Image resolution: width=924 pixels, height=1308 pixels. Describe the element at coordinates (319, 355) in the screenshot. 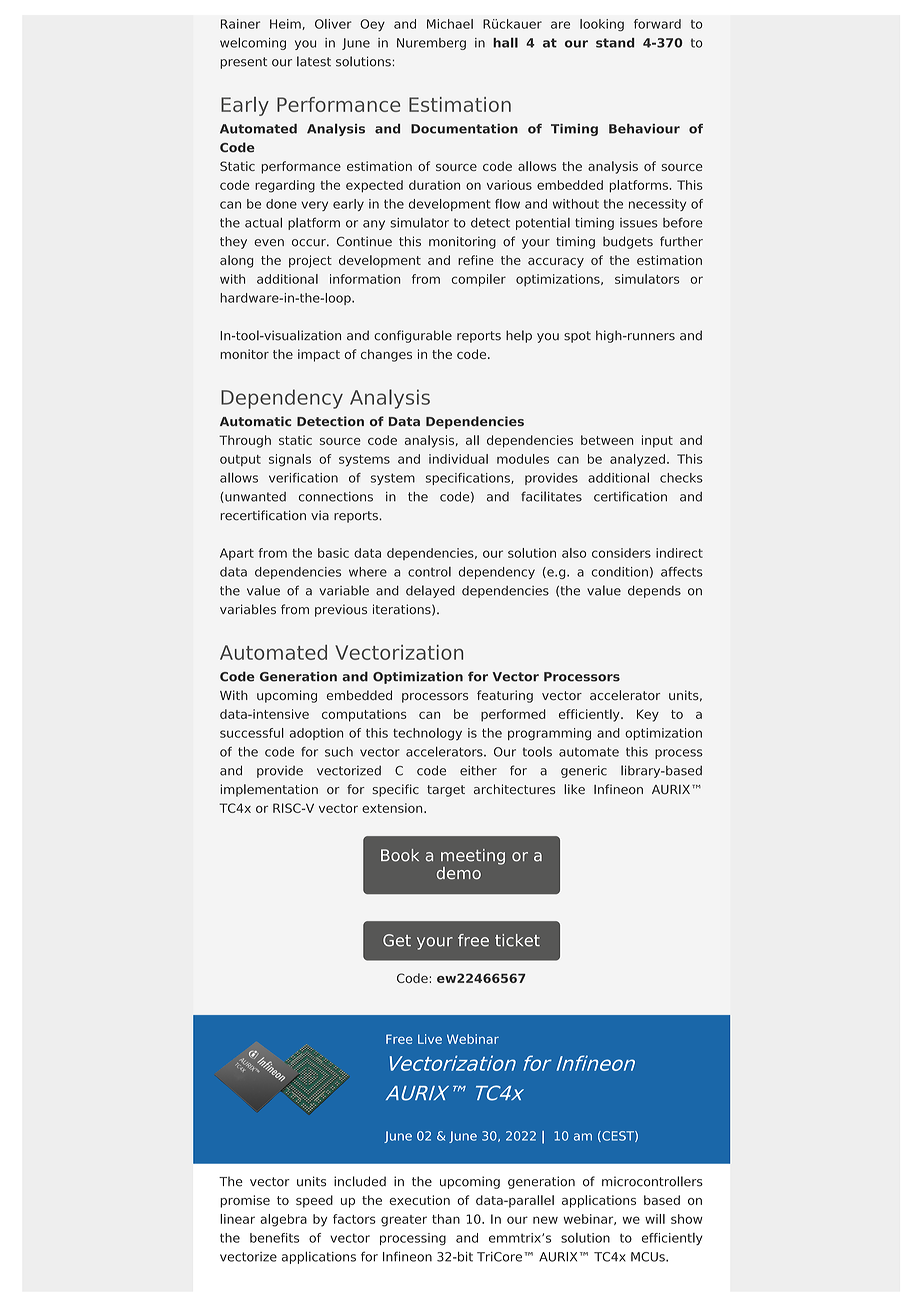

I see `impact` at that location.
